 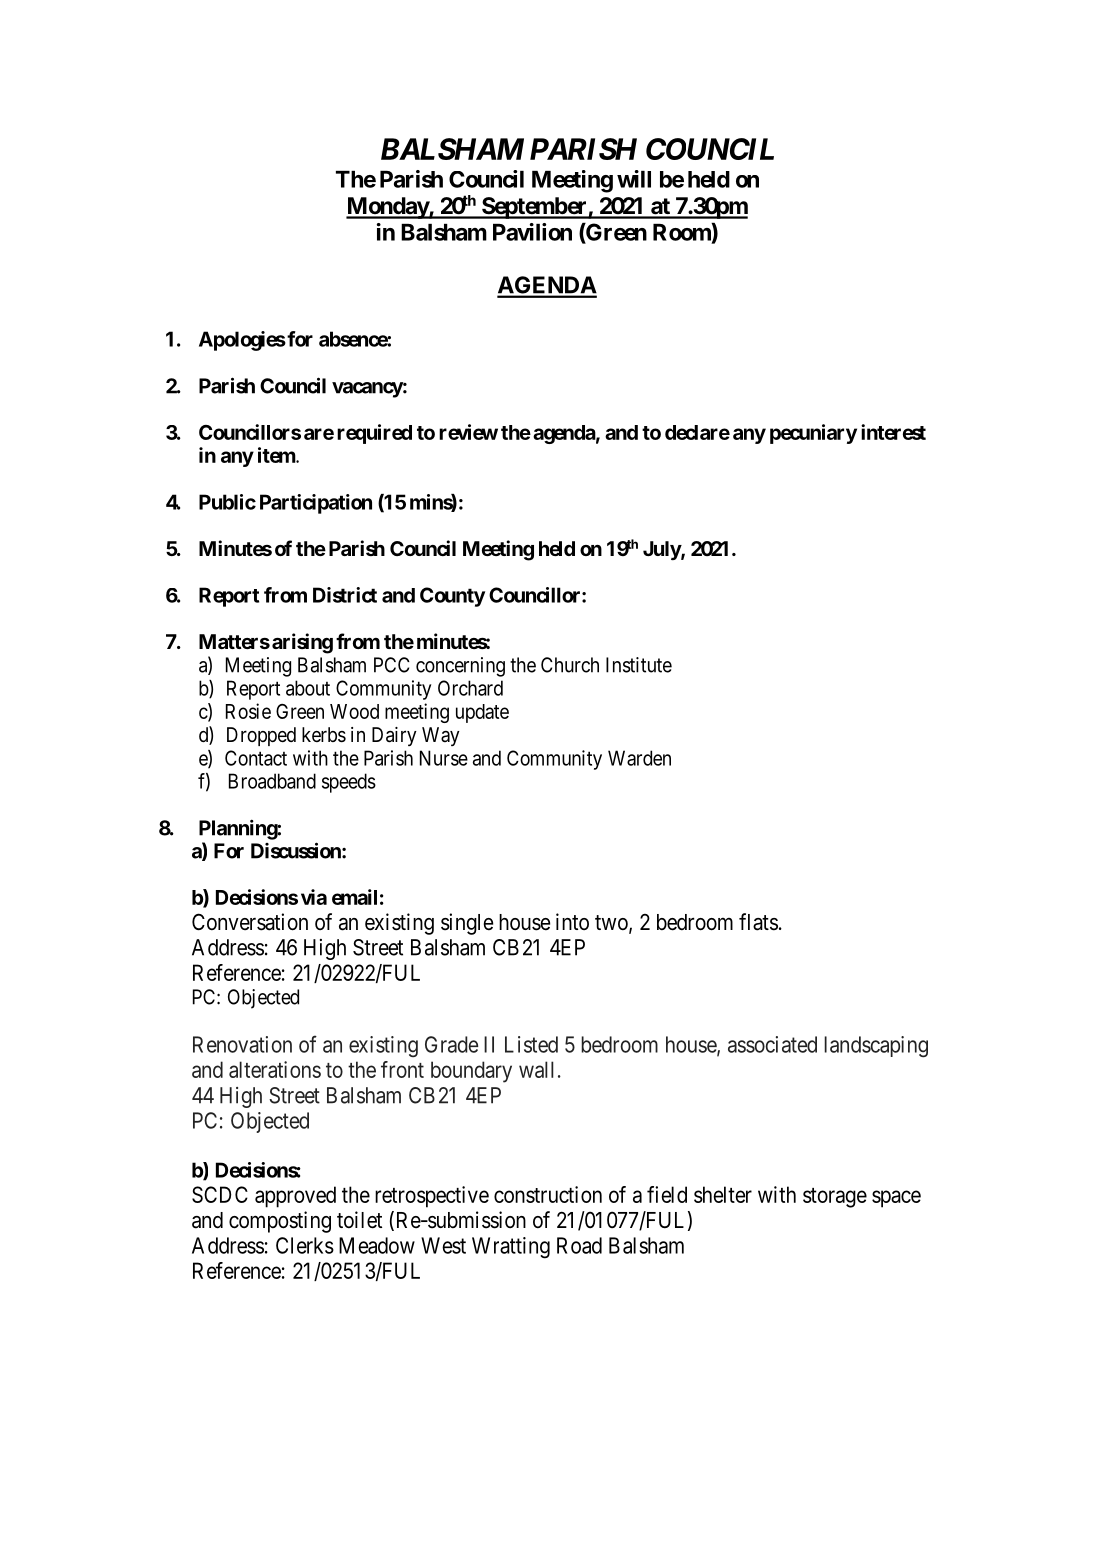 What do you see at coordinates (532, 232) in the document?
I see `Pavilion` at bounding box center [532, 232].
